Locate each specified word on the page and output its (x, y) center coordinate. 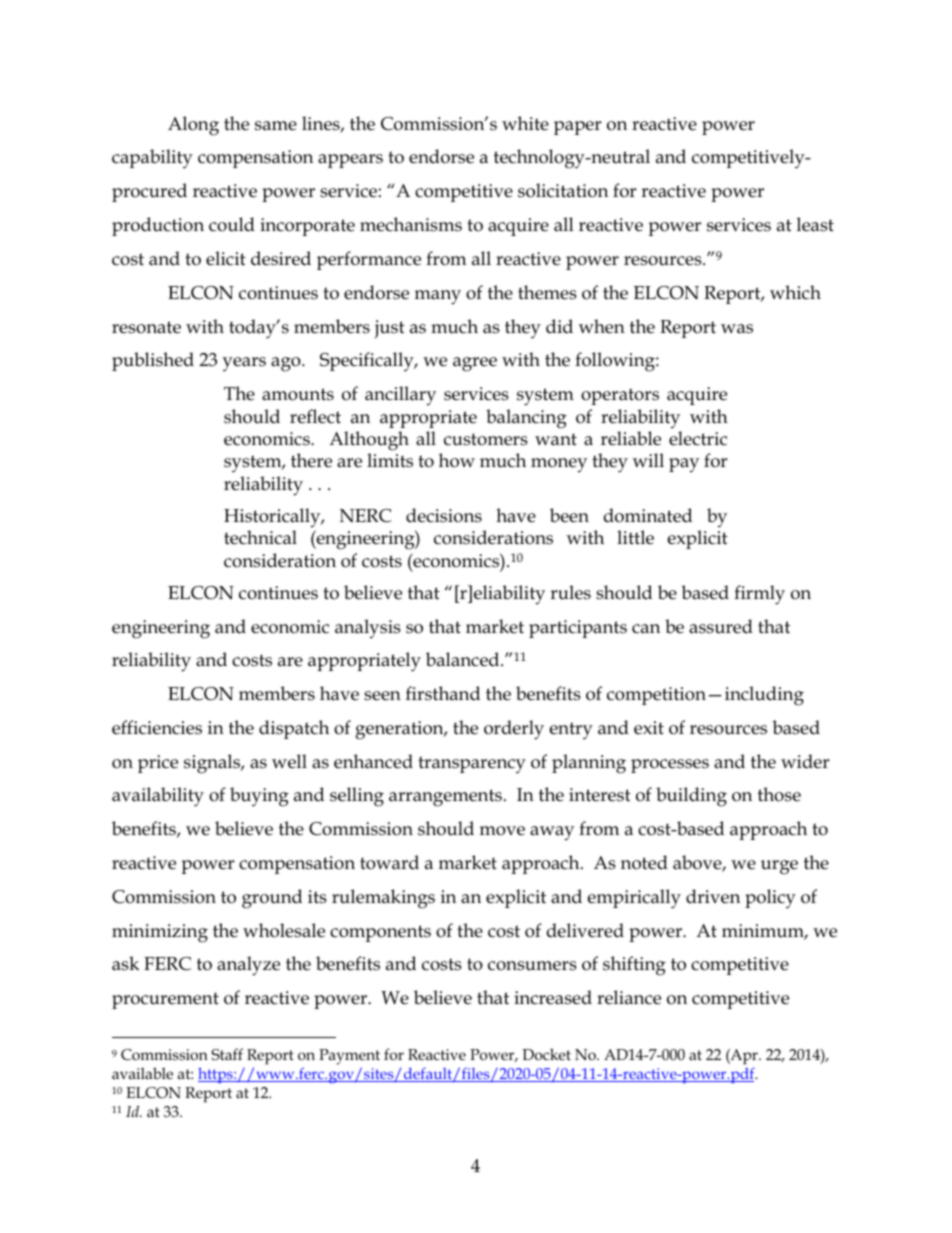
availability (158, 797)
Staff (227, 1054)
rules (570, 592)
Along (193, 126)
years (244, 364)
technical (260, 537)
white (525, 123)
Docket (546, 1054)
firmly (759, 595)
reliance (629, 997)
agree (475, 364)
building (691, 797)
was (737, 329)
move (502, 831)
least (815, 224)
